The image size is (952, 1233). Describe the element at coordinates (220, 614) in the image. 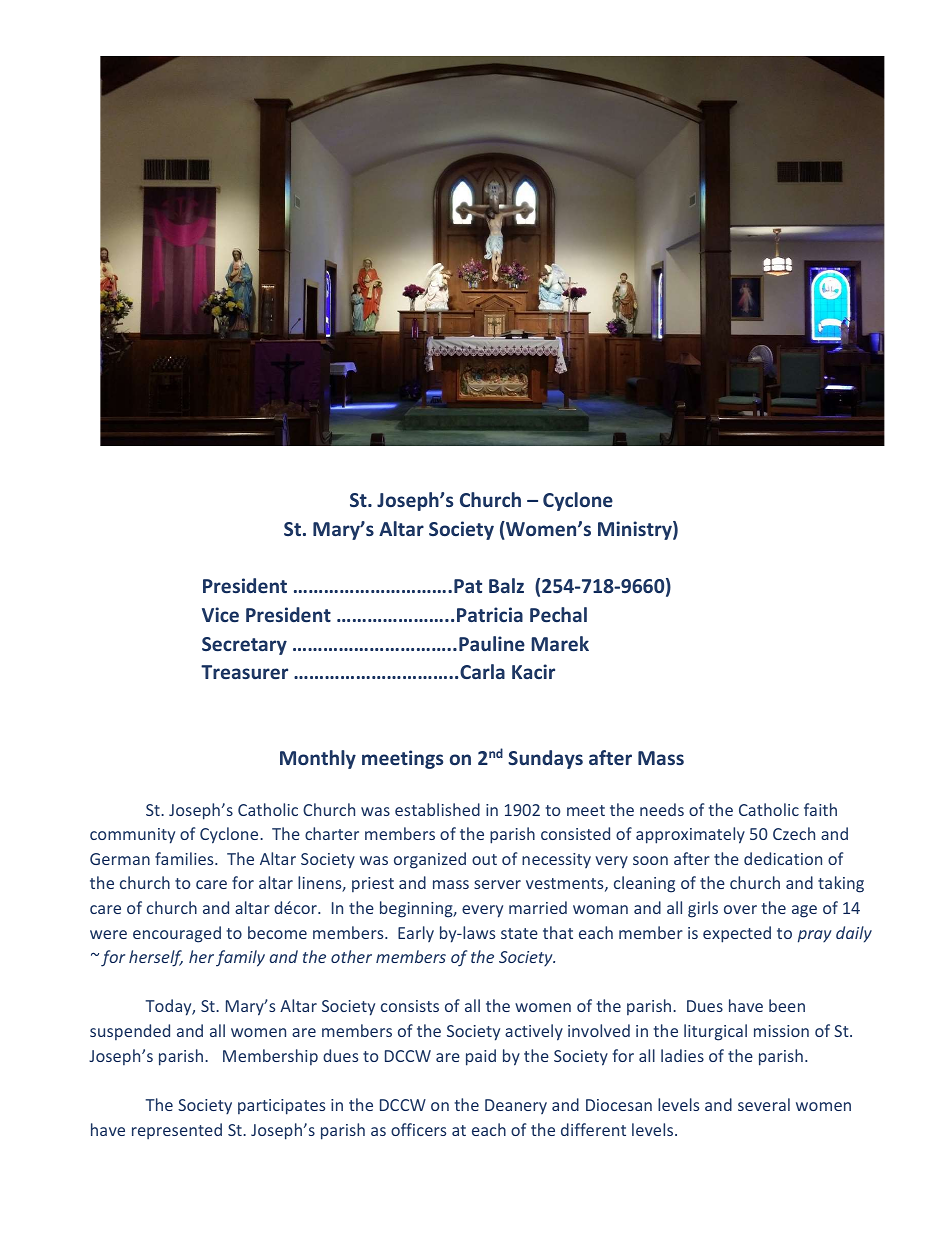

I see `Vice` at that location.
